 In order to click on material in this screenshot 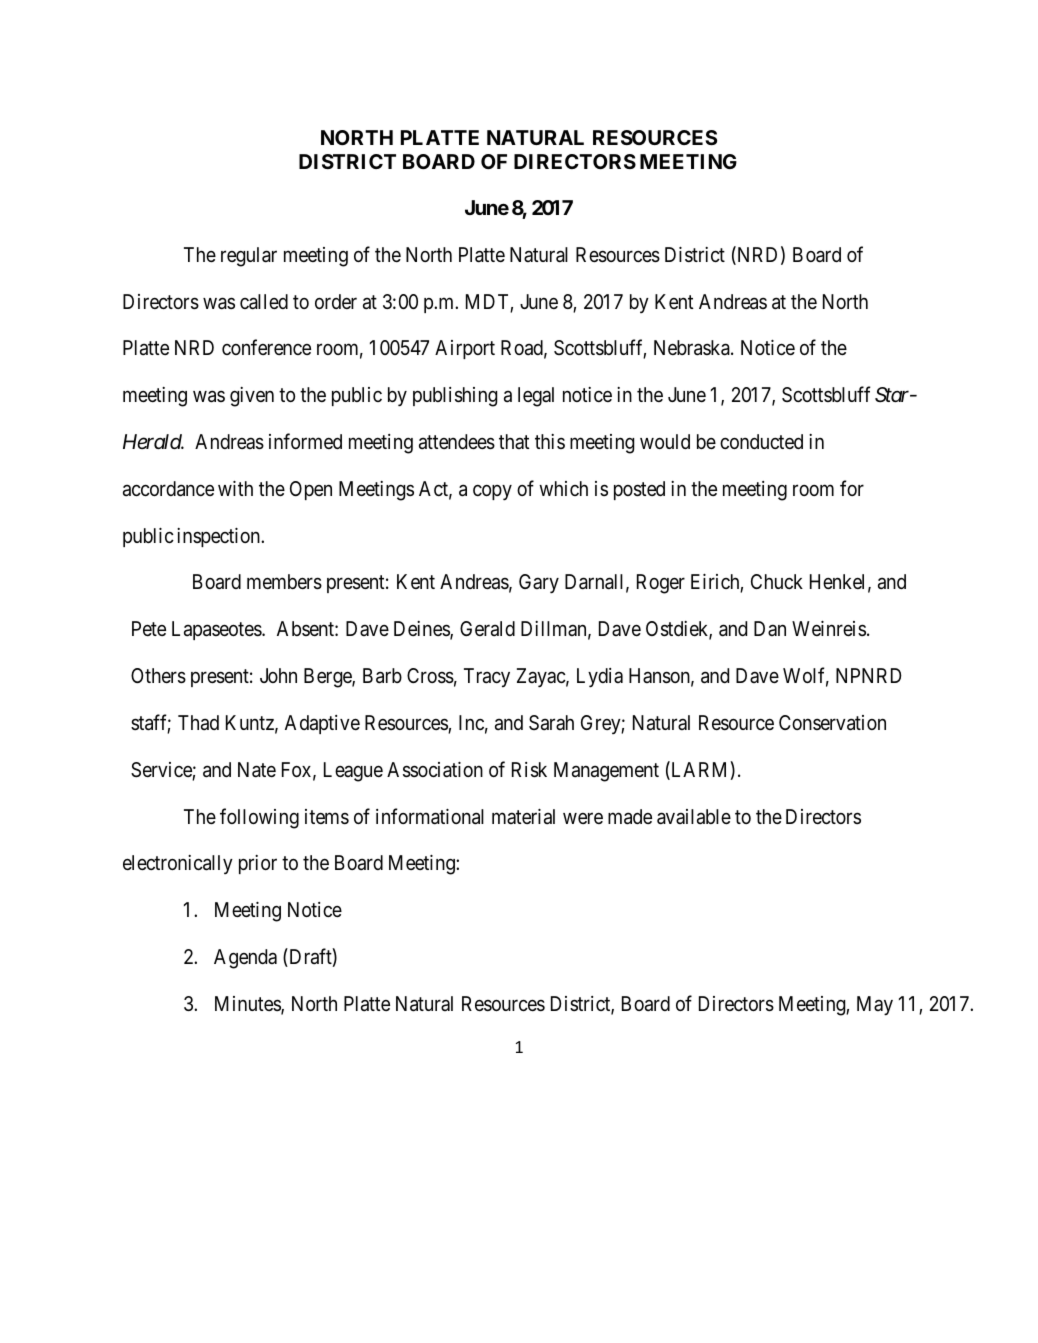, I will do `click(523, 817)`.
